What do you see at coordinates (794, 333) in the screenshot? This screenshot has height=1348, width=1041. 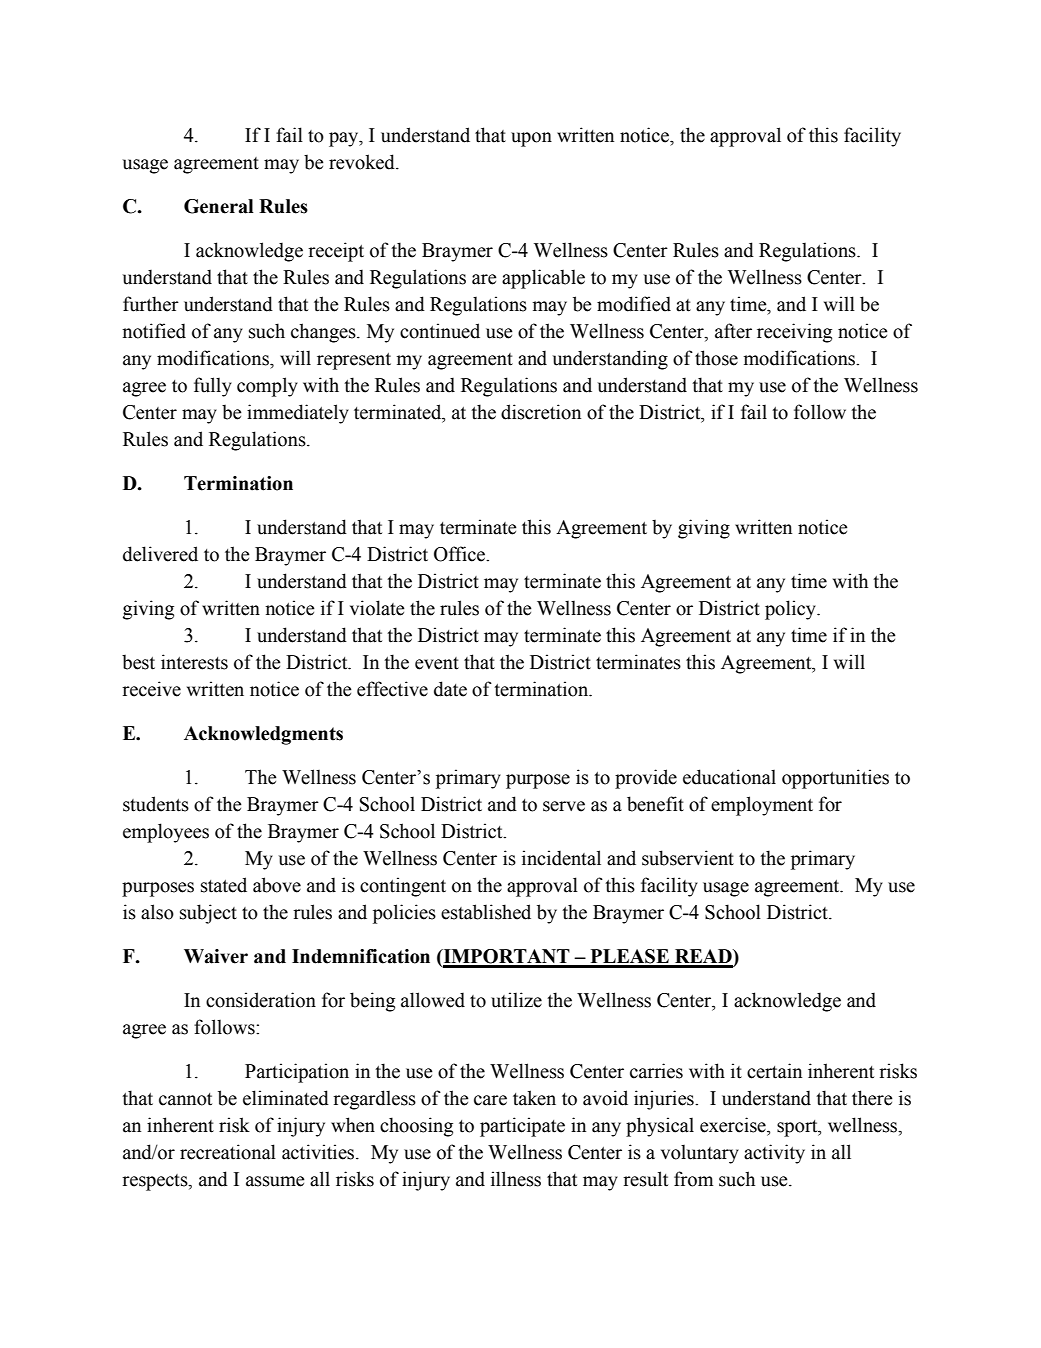 I see `receiving` at bounding box center [794, 333].
